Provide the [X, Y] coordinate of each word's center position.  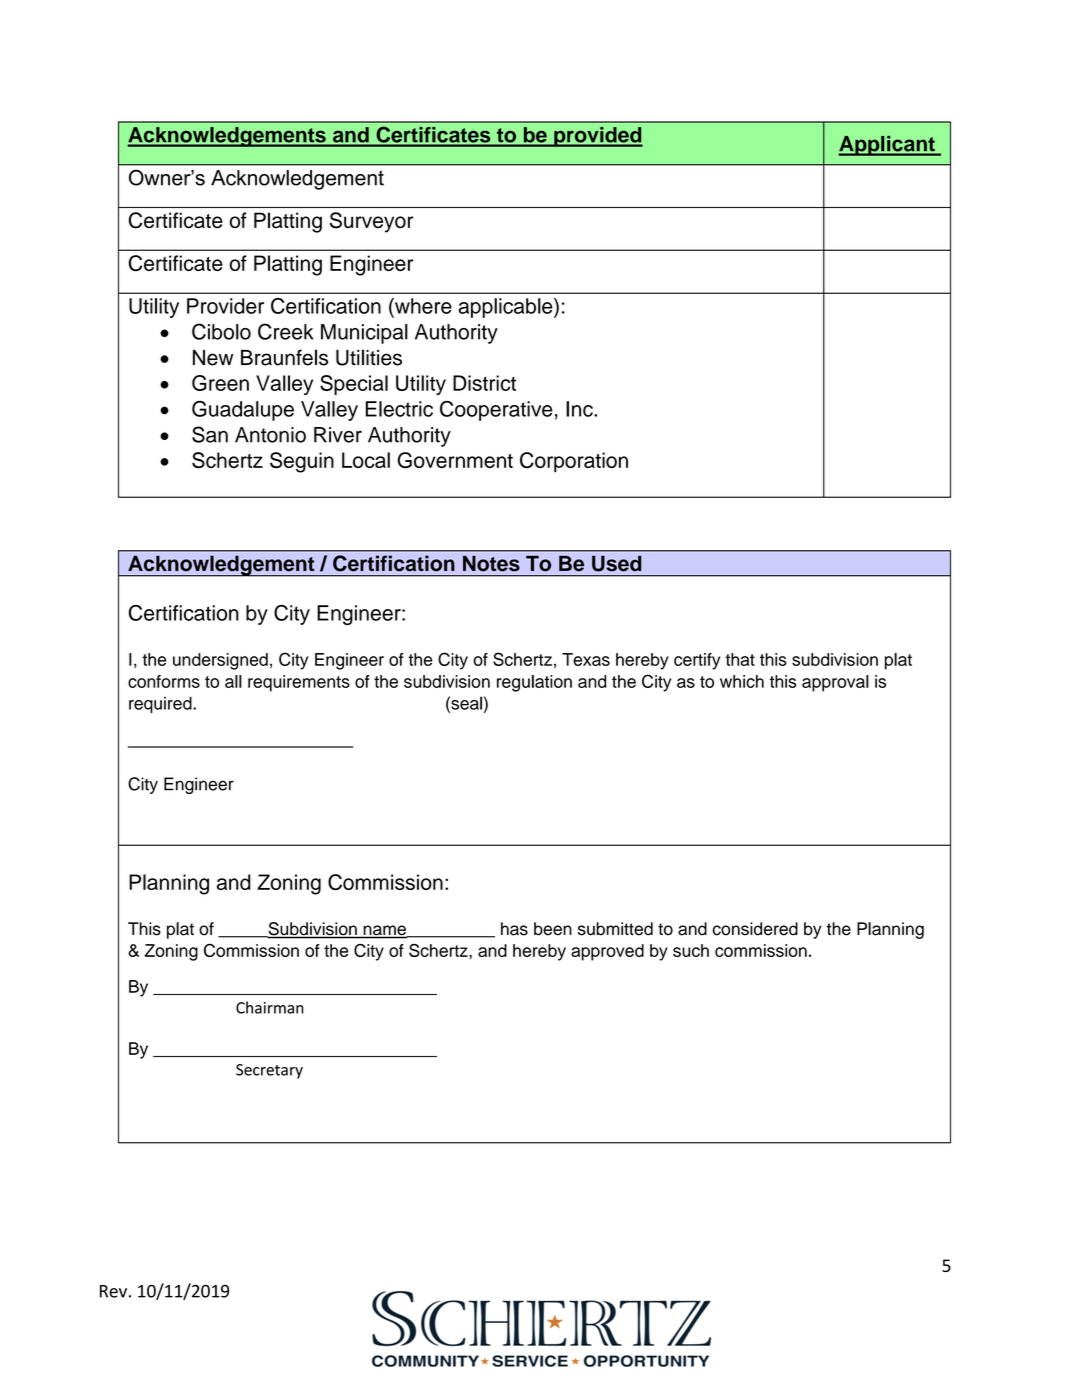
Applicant [887, 146]
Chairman [270, 1007]
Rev [113, 1291]
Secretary [269, 1071]
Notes [491, 563]
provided [597, 137]
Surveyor [372, 222]
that [740, 659]
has [514, 929]
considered [755, 929]
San [210, 434]
